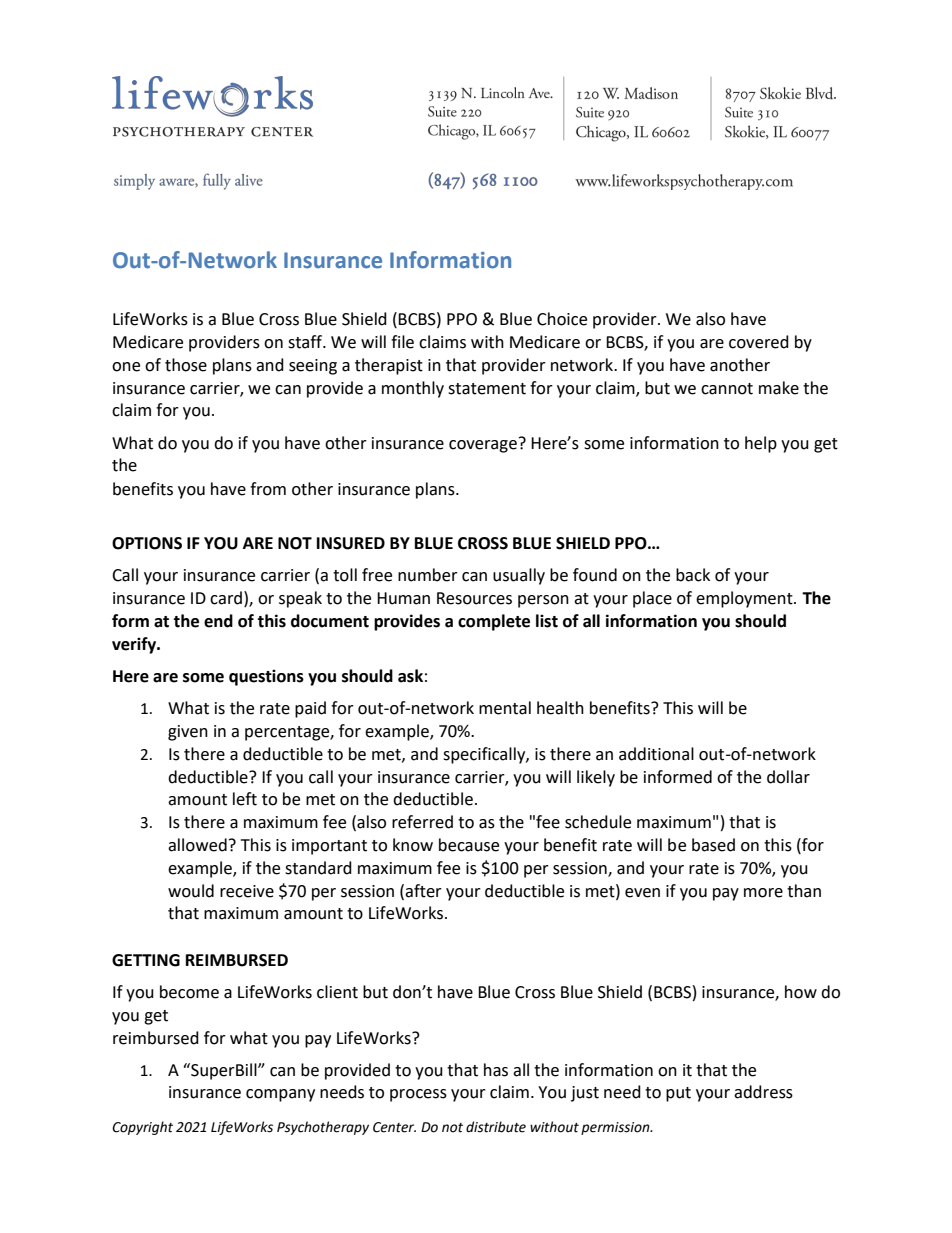  Describe the element at coordinates (656, 754) in the document. I see `additional` at that location.
